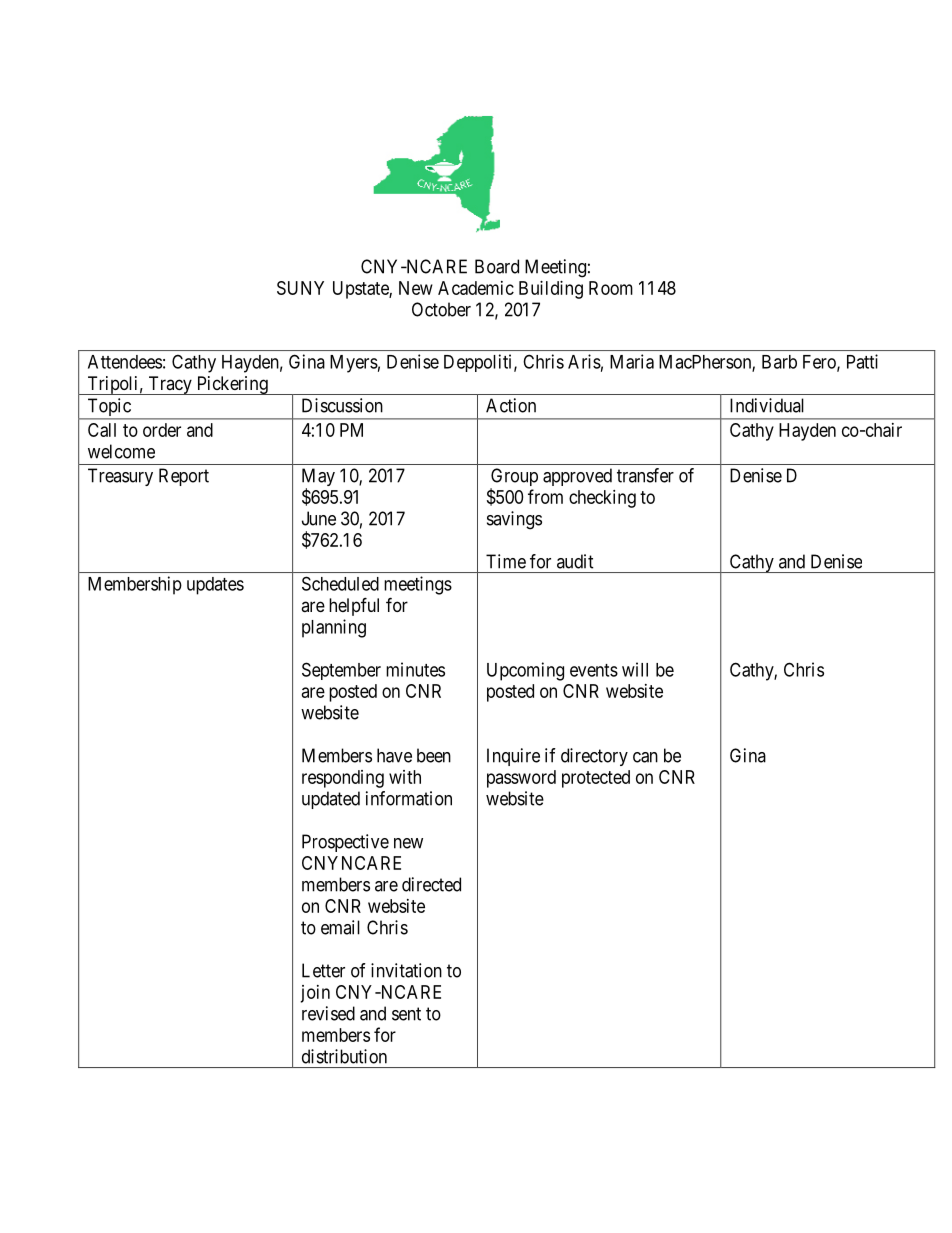  I want to click on savings, so click(514, 520).
